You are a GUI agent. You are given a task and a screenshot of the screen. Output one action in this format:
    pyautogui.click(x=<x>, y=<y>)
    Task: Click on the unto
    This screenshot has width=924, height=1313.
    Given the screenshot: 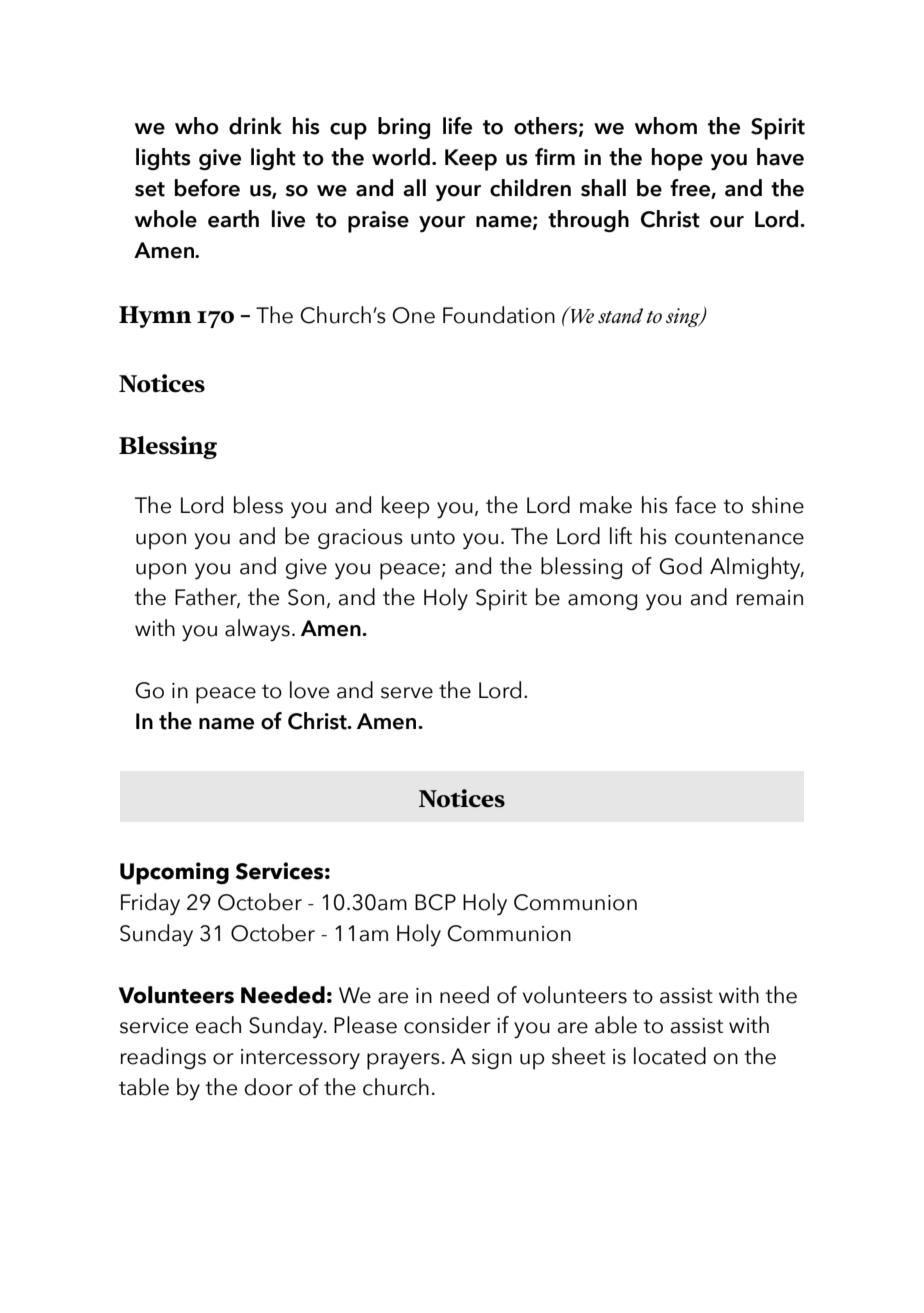 What is the action you would take?
    pyautogui.click(x=433, y=537)
